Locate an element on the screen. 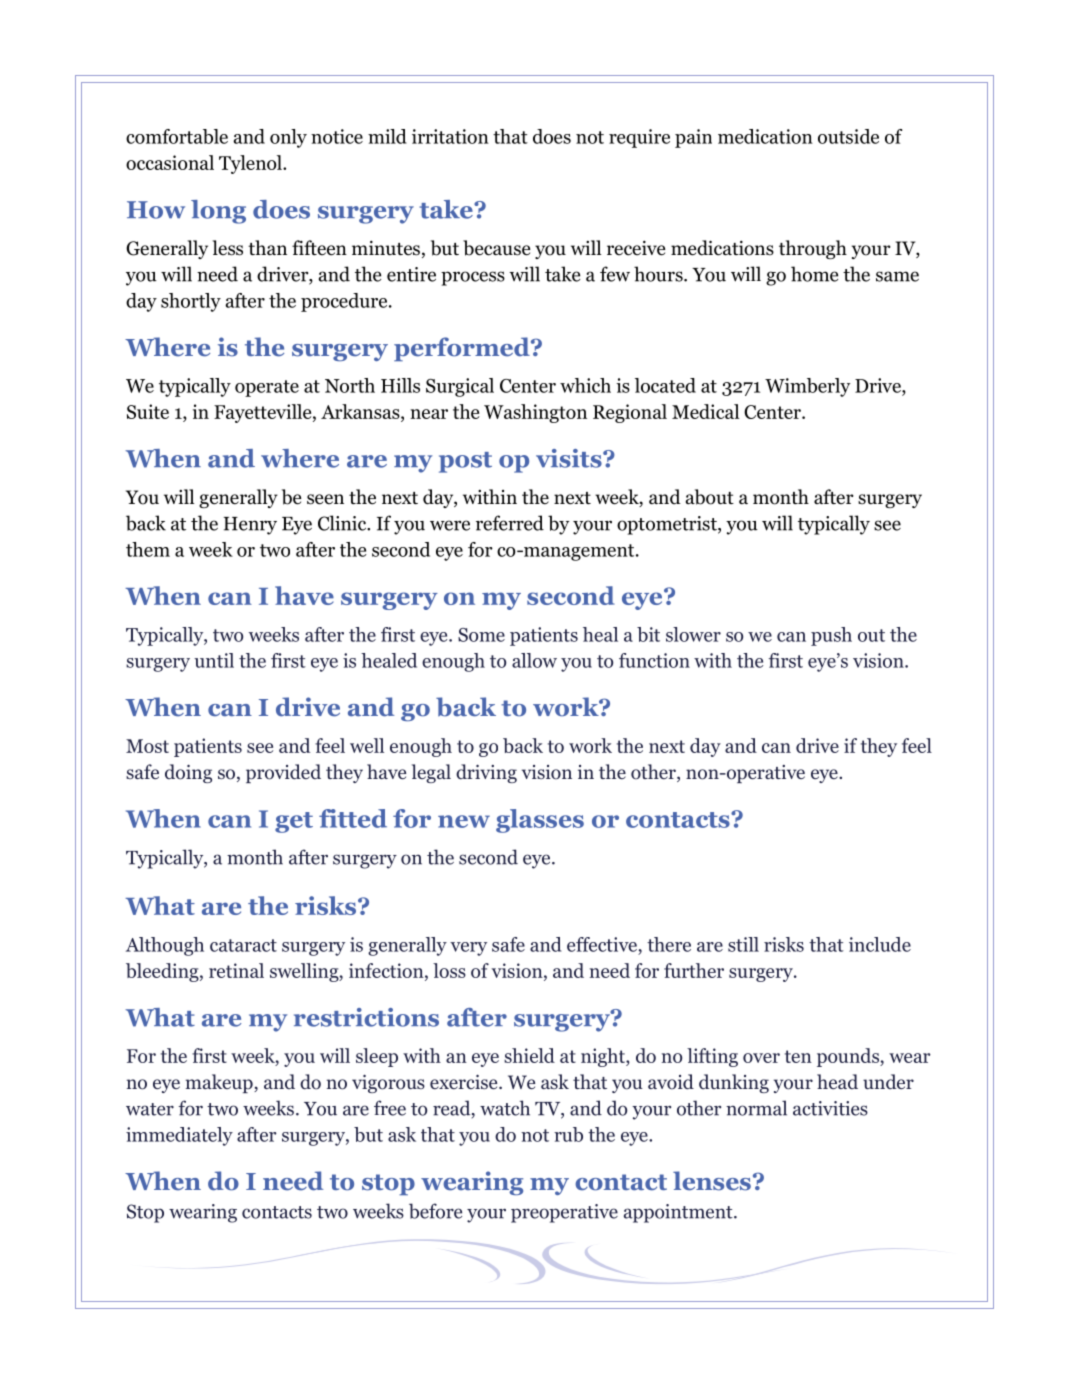 This screenshot has width=1070, height=1385. lenses is located at coordinates (712, 1181).
